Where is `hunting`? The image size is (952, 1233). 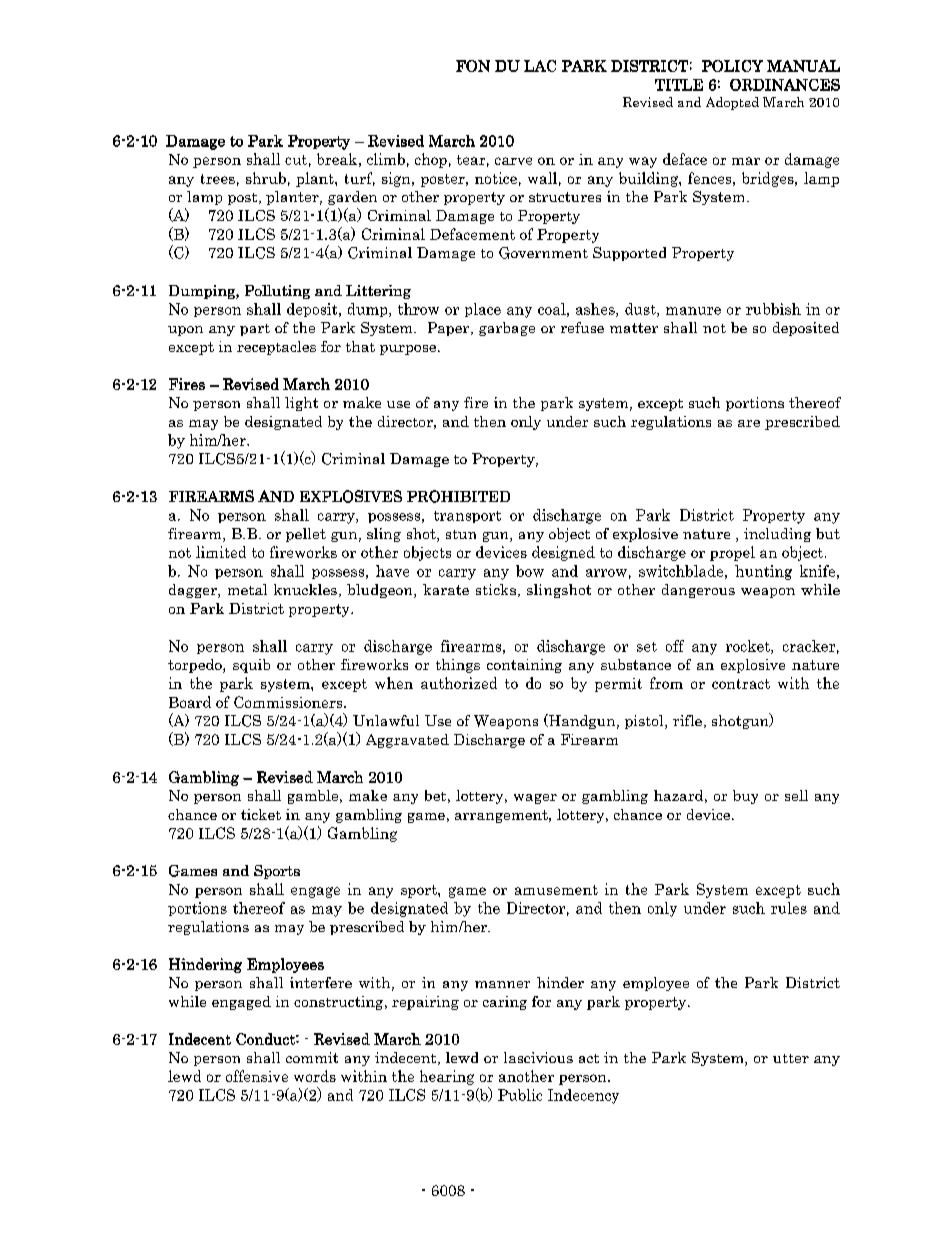
hunting is located at coordinates (763, 572).
